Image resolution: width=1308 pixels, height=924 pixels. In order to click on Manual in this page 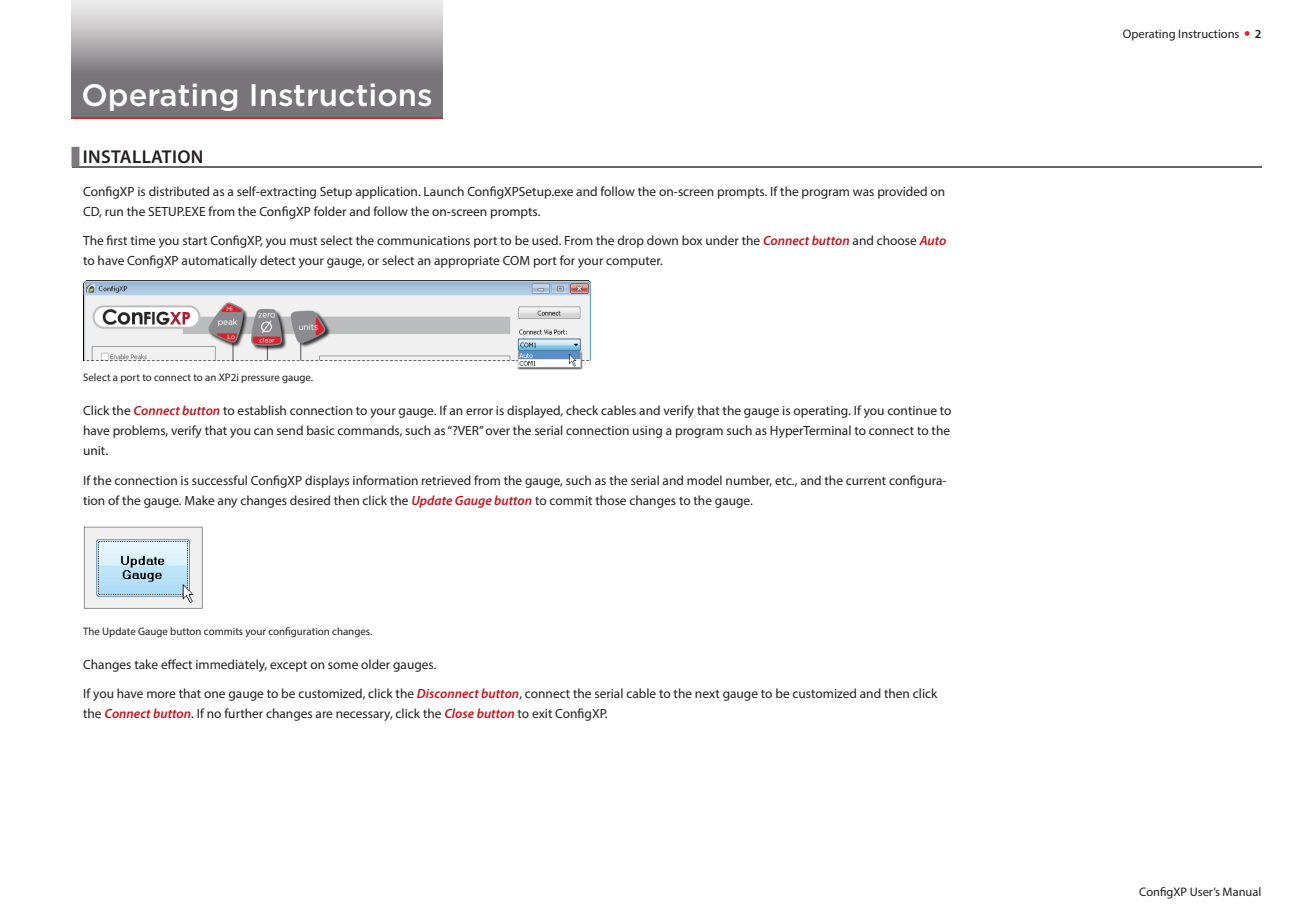, I will do `click(1242, 891)`.
